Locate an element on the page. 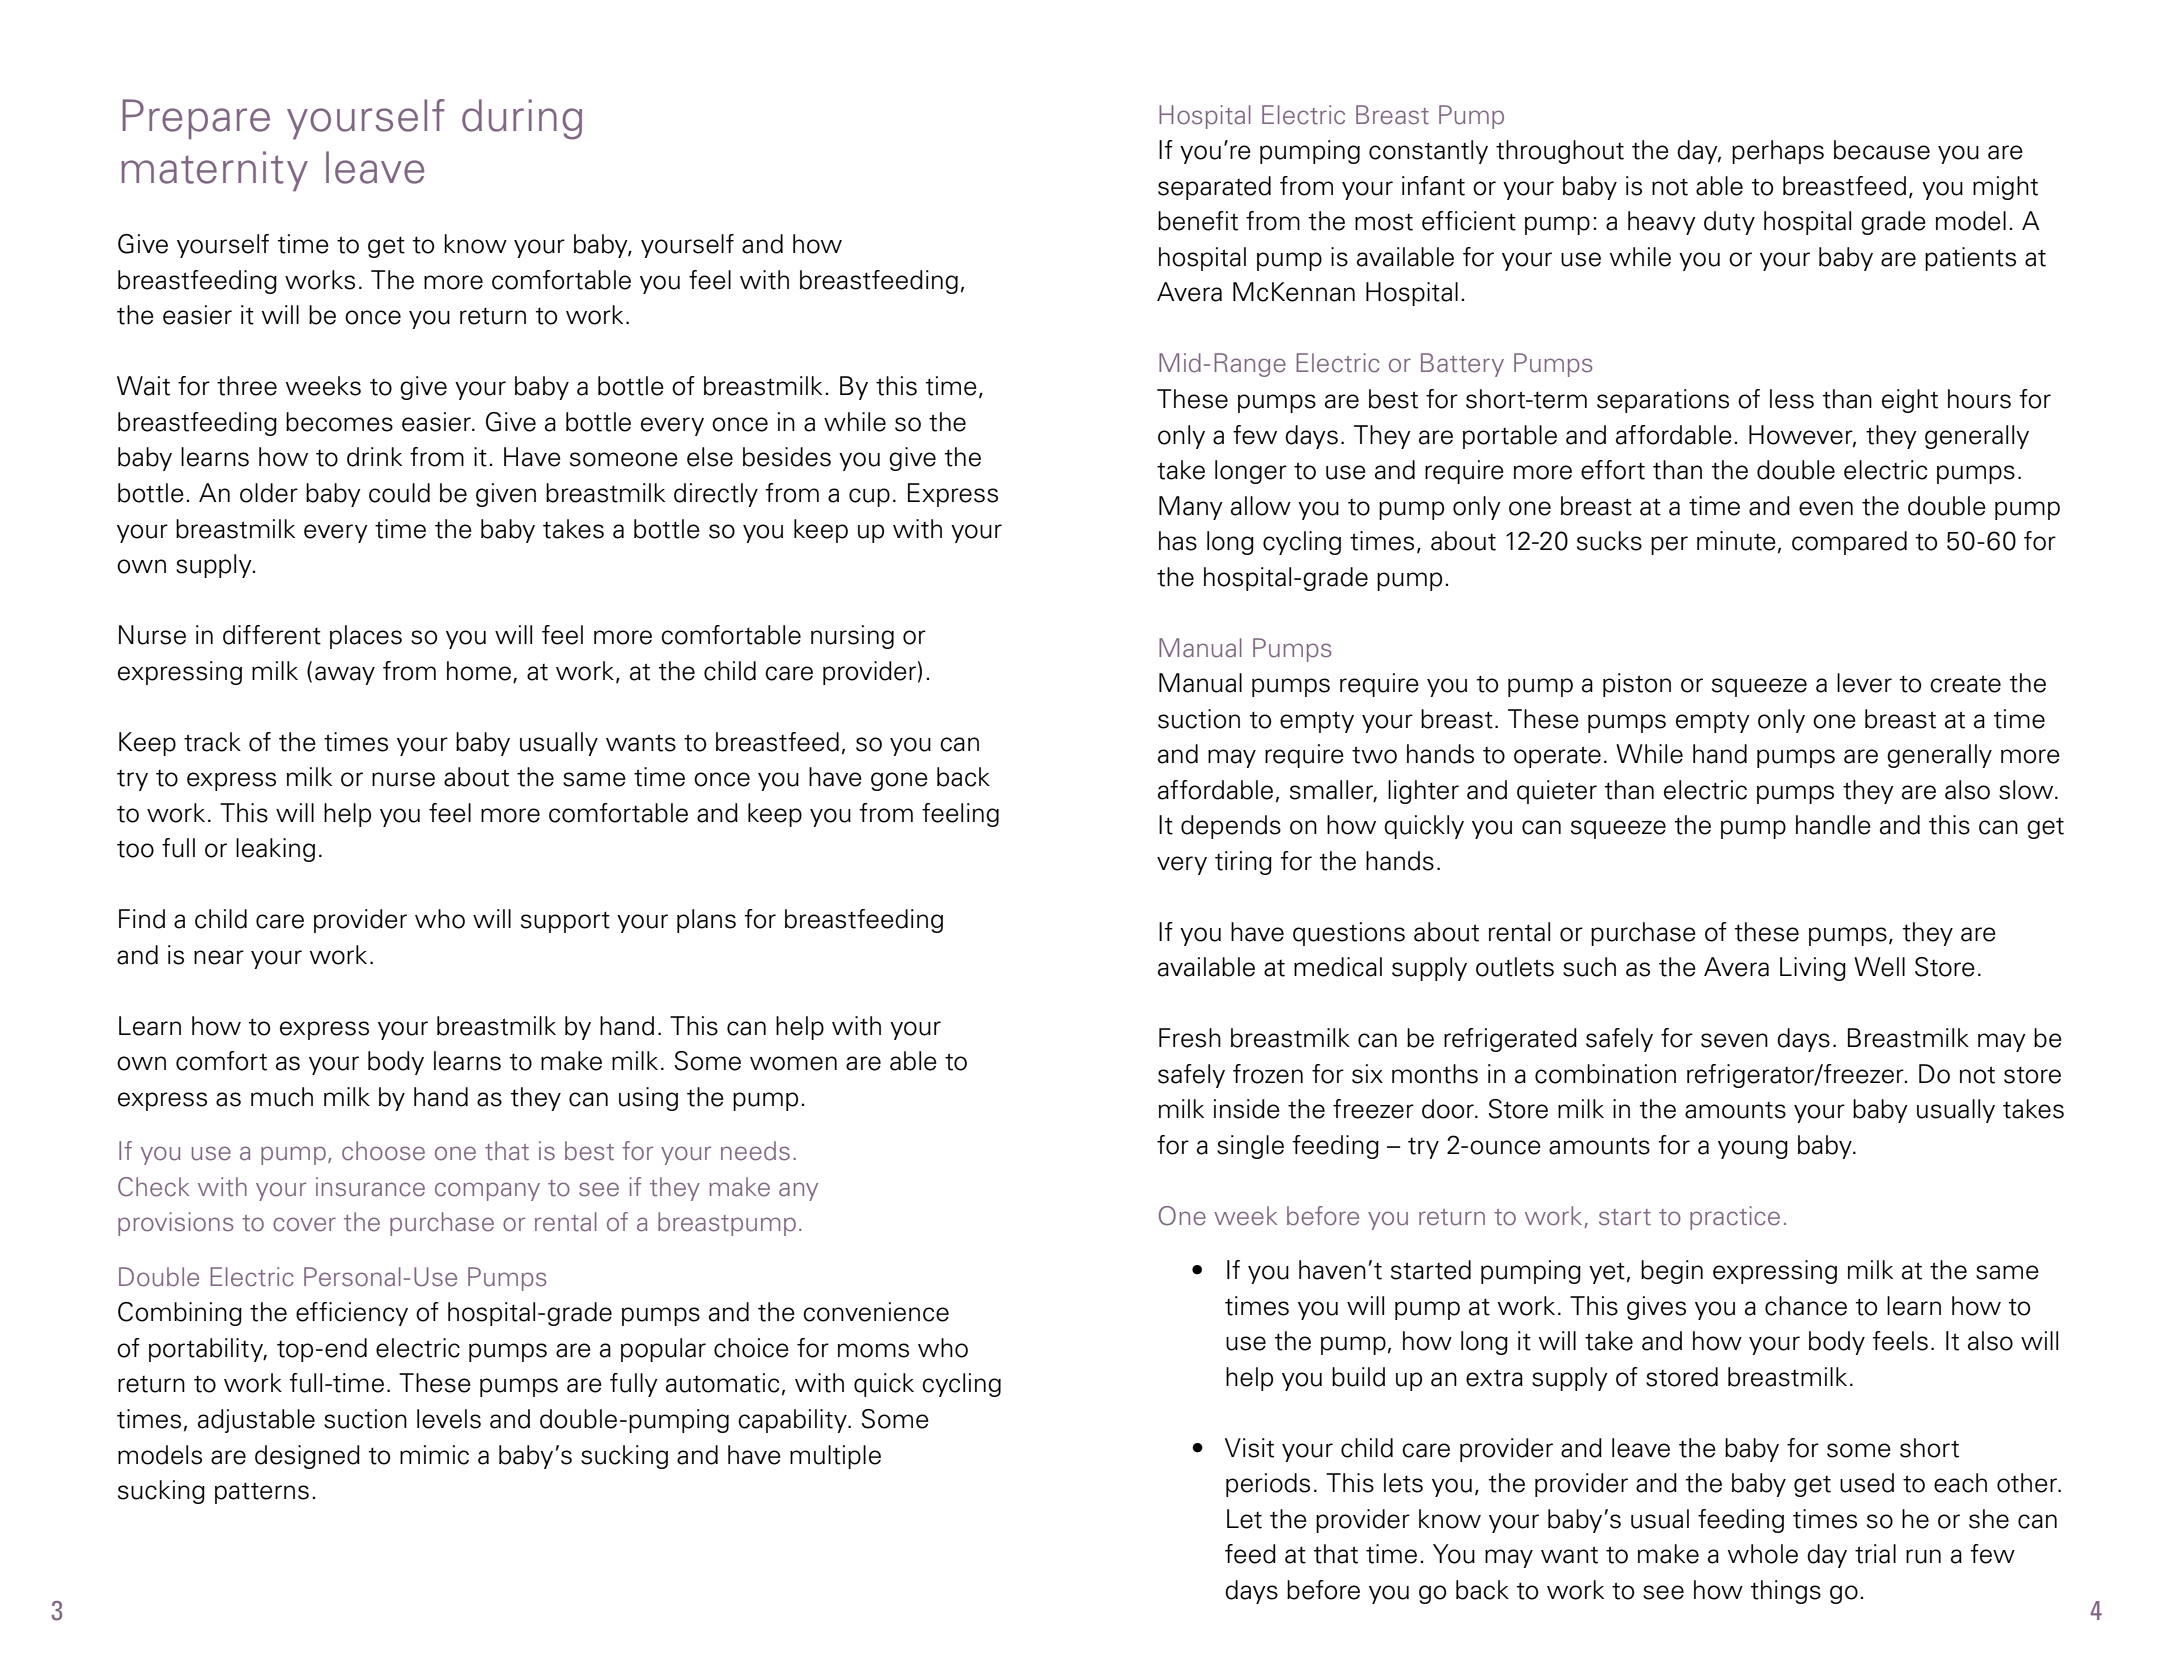 This page has width=2164, height=1672. slow is located at coordinates (2027, 790).
